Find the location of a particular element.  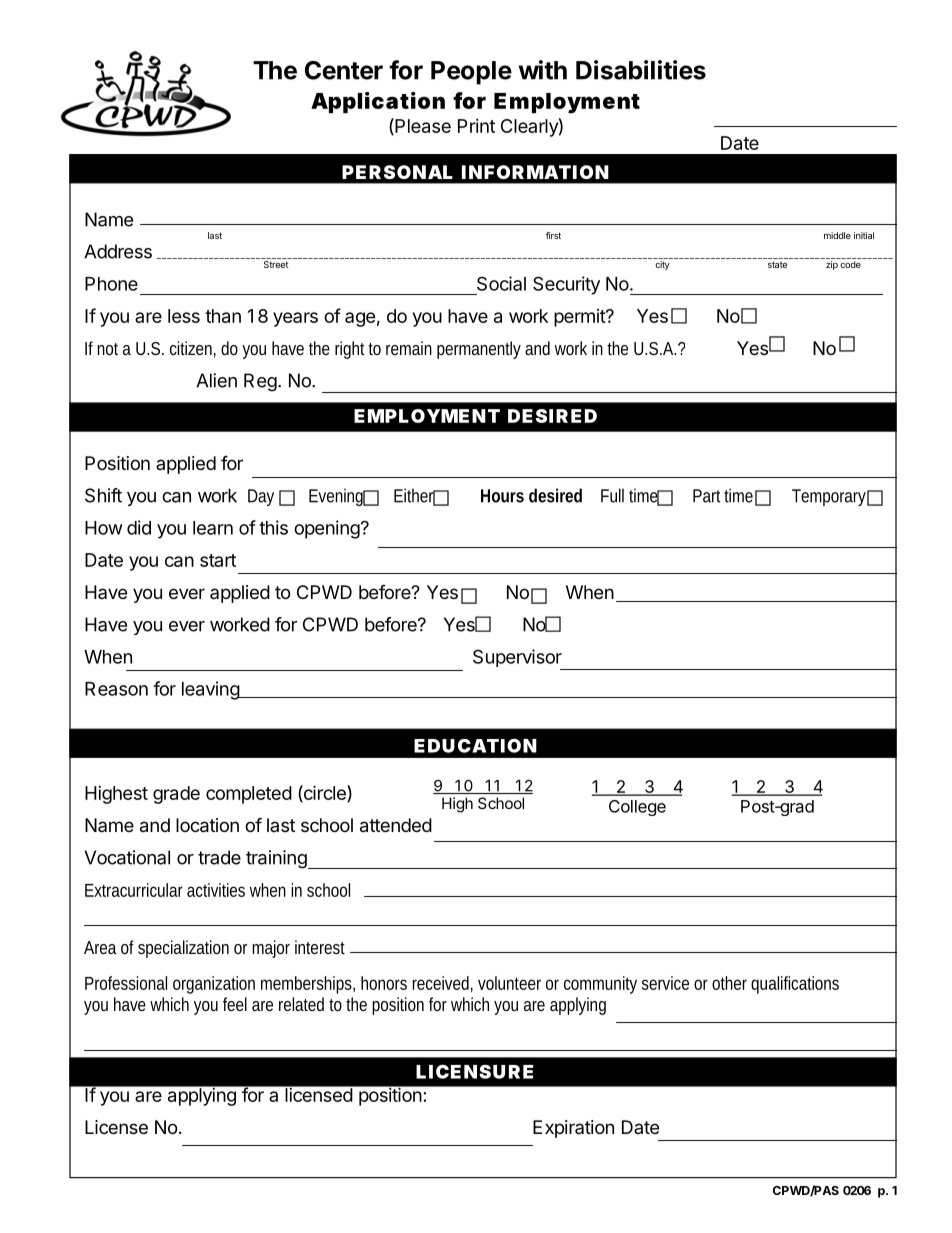

College is located at coordinates (637, 808).
